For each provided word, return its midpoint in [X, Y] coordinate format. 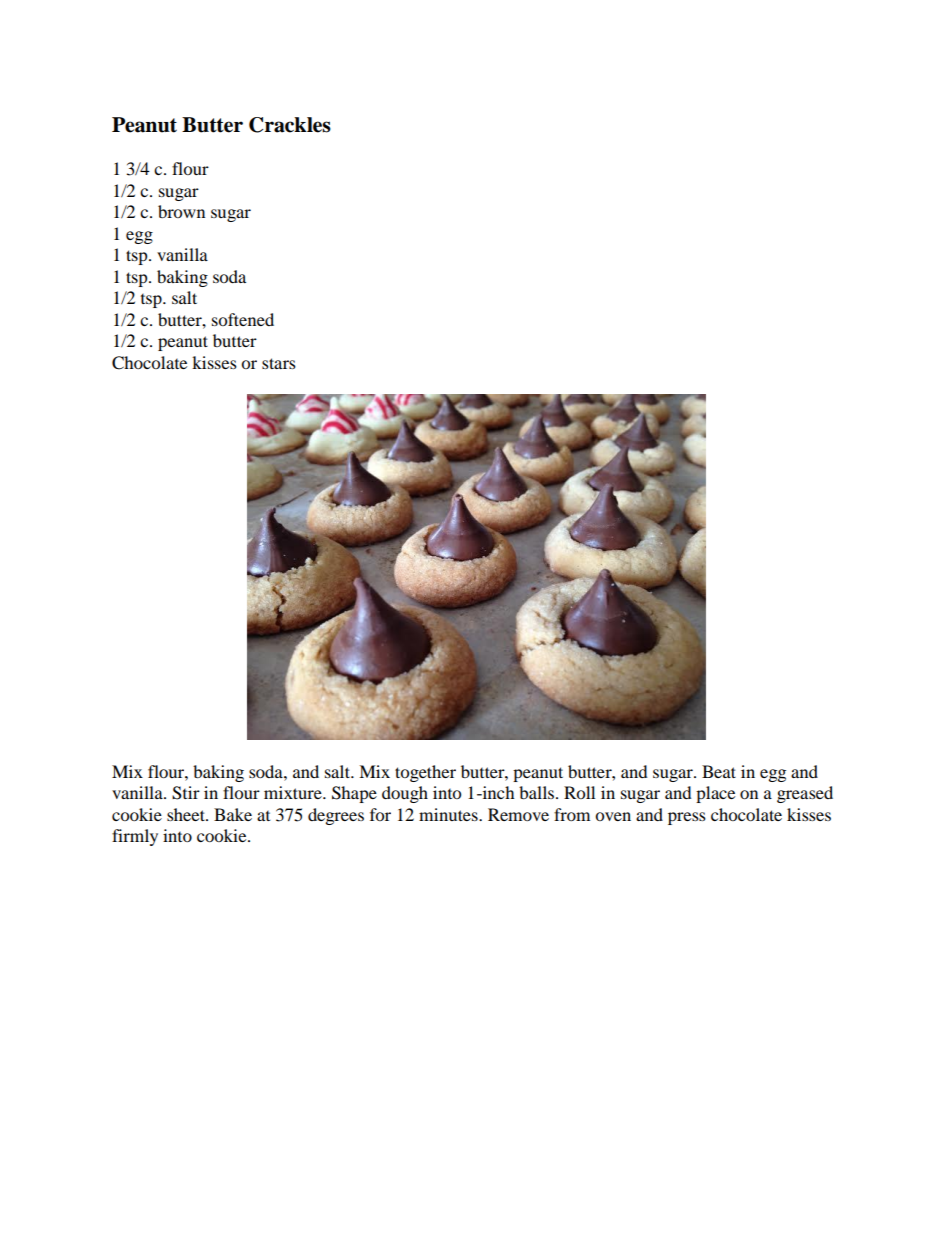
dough [405, 794]
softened [243, 319]
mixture [294, 792]
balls [538, 792]
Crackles [290, 125]
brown [181, 211]
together [425, 773]
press [687, 818]
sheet [187, 814]
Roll [579, 792]
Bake [233, 814]
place [715, 794]
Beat [719, 771]
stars [279, 363]
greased [805, 794]
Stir [186, 793]
